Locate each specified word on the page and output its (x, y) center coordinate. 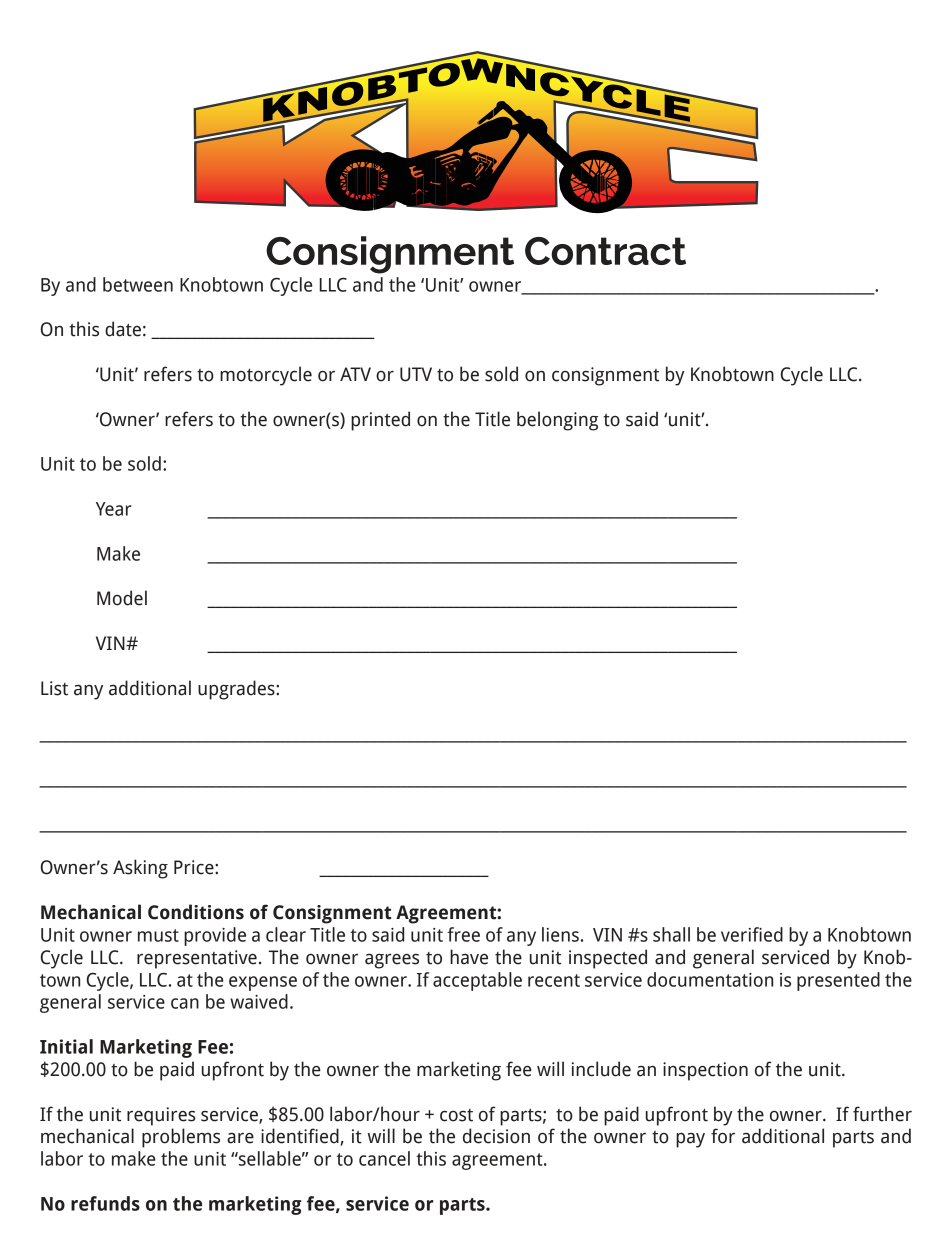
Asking (140, 869)
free (463, 934)
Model (122, 598)
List (54, 688)
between (138, 284)
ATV (355, 374)
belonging (557, 421)
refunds (105, 1203)
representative (197, 959)
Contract (605, 251)
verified (752, 934)
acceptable (477, 981)
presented (838, 981)
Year (114, 509)
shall (671, 934)
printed (380, 421)
